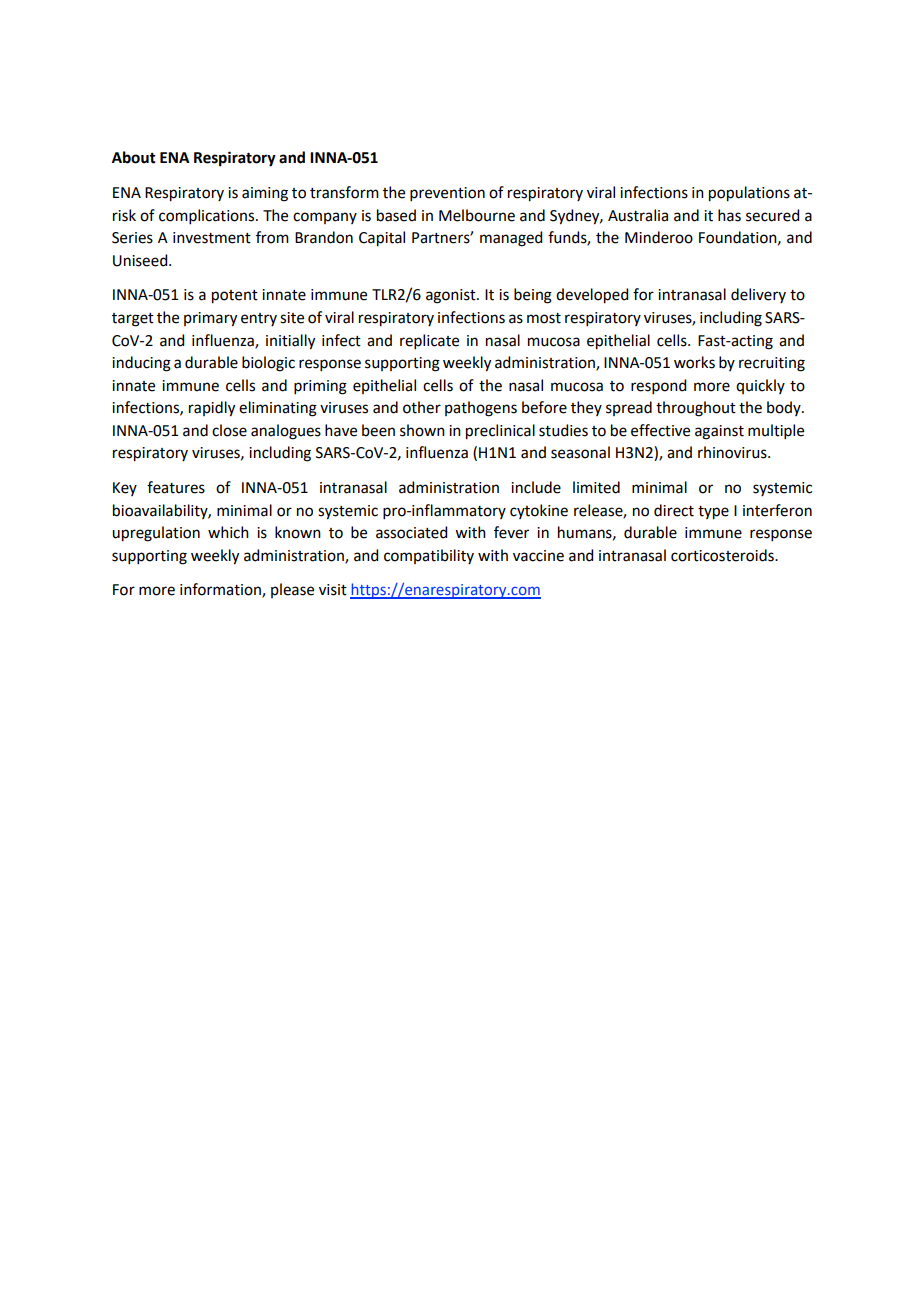 The width and height of the document is (924, 1308). What do you see at coordinates (422, 430) in the document?
I see `shown` at bounding box center [422, 430].
